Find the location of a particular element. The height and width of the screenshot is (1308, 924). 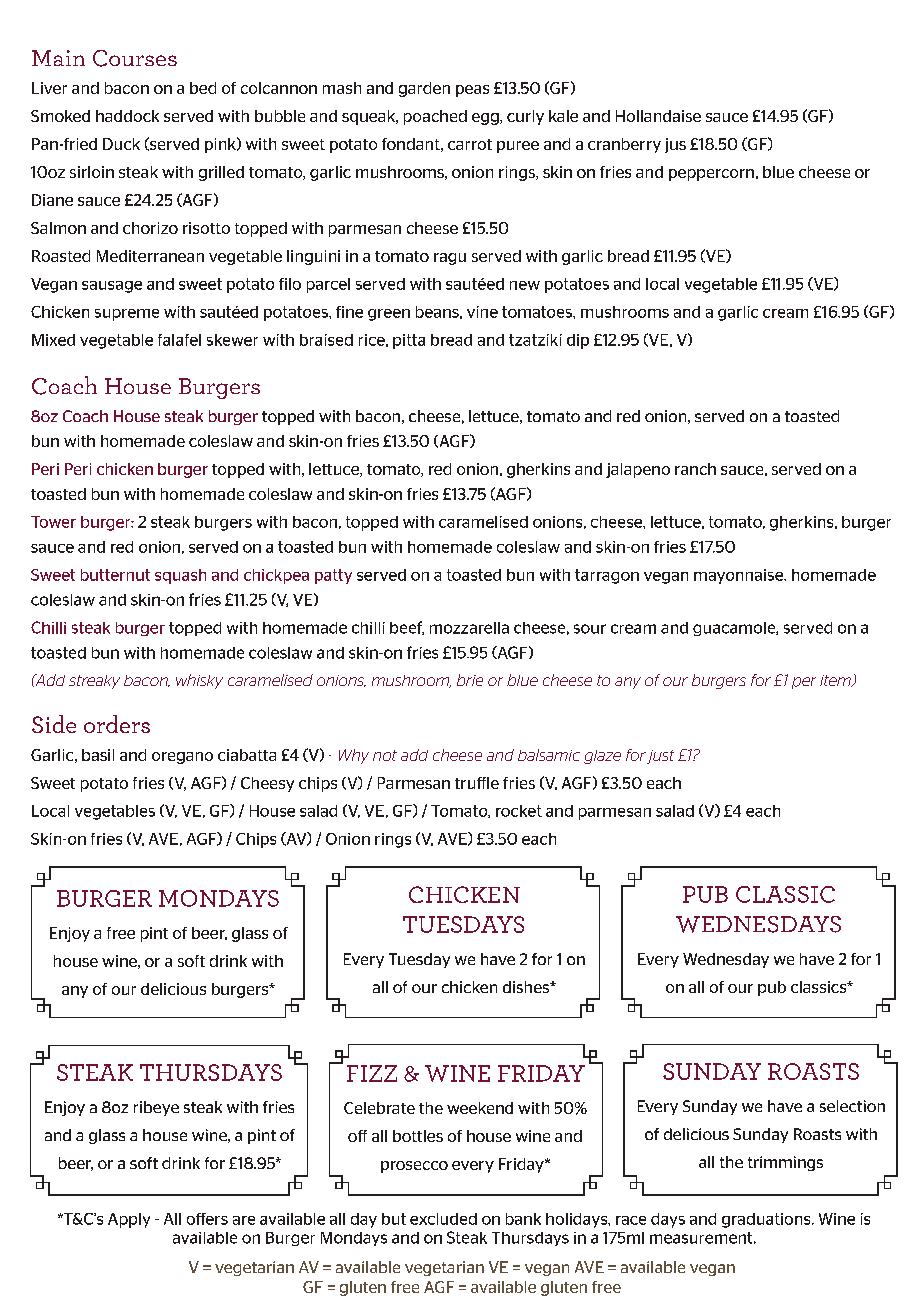

Apply is located at coordinates (129, 1220).
